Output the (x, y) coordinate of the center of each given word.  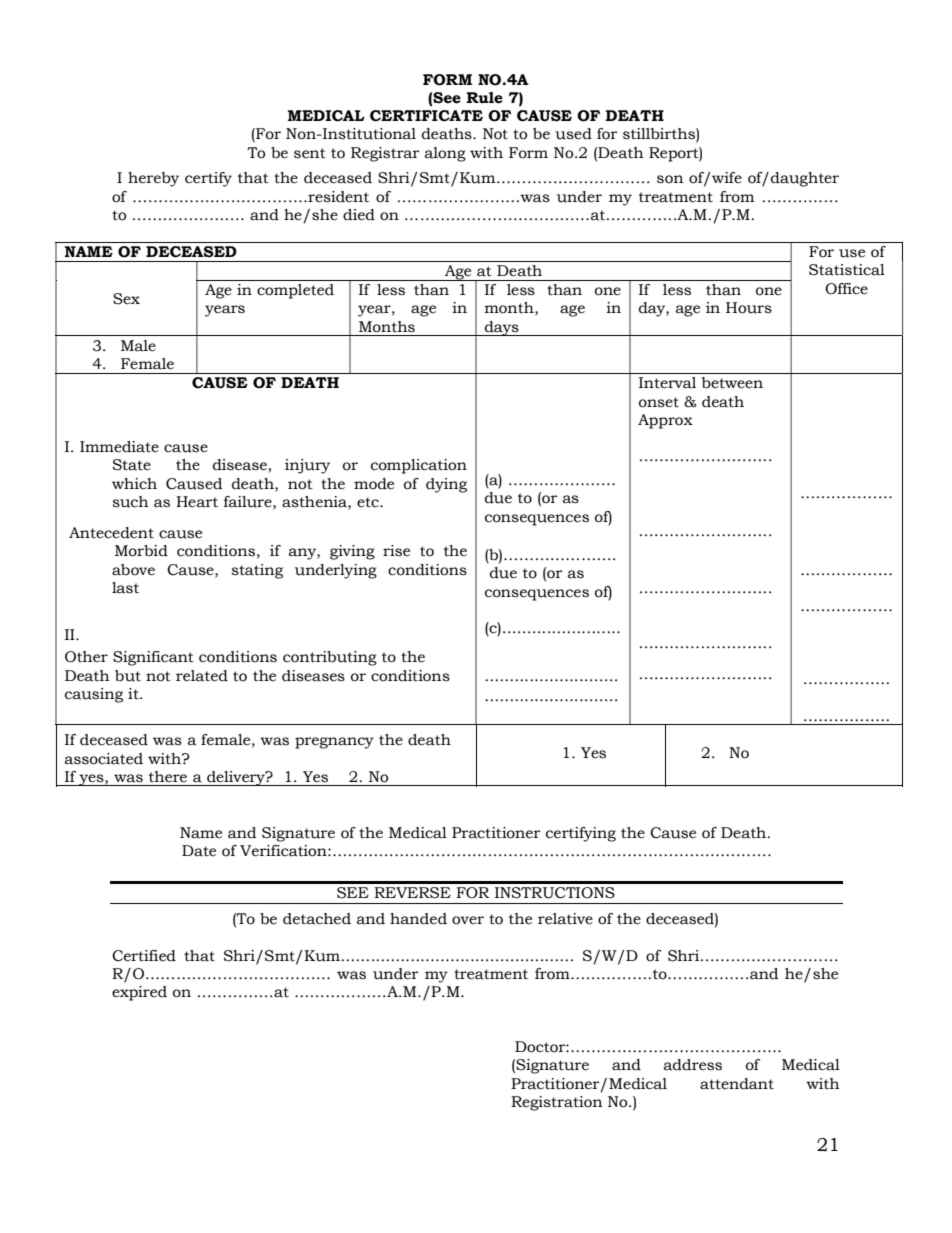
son (670, 179)
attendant (737, 1084)
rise (396, 551)
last (125, 588)
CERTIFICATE (426, 116)
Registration (556, 1103)
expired (139, 993)
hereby (153, 179)
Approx (665, 421)
